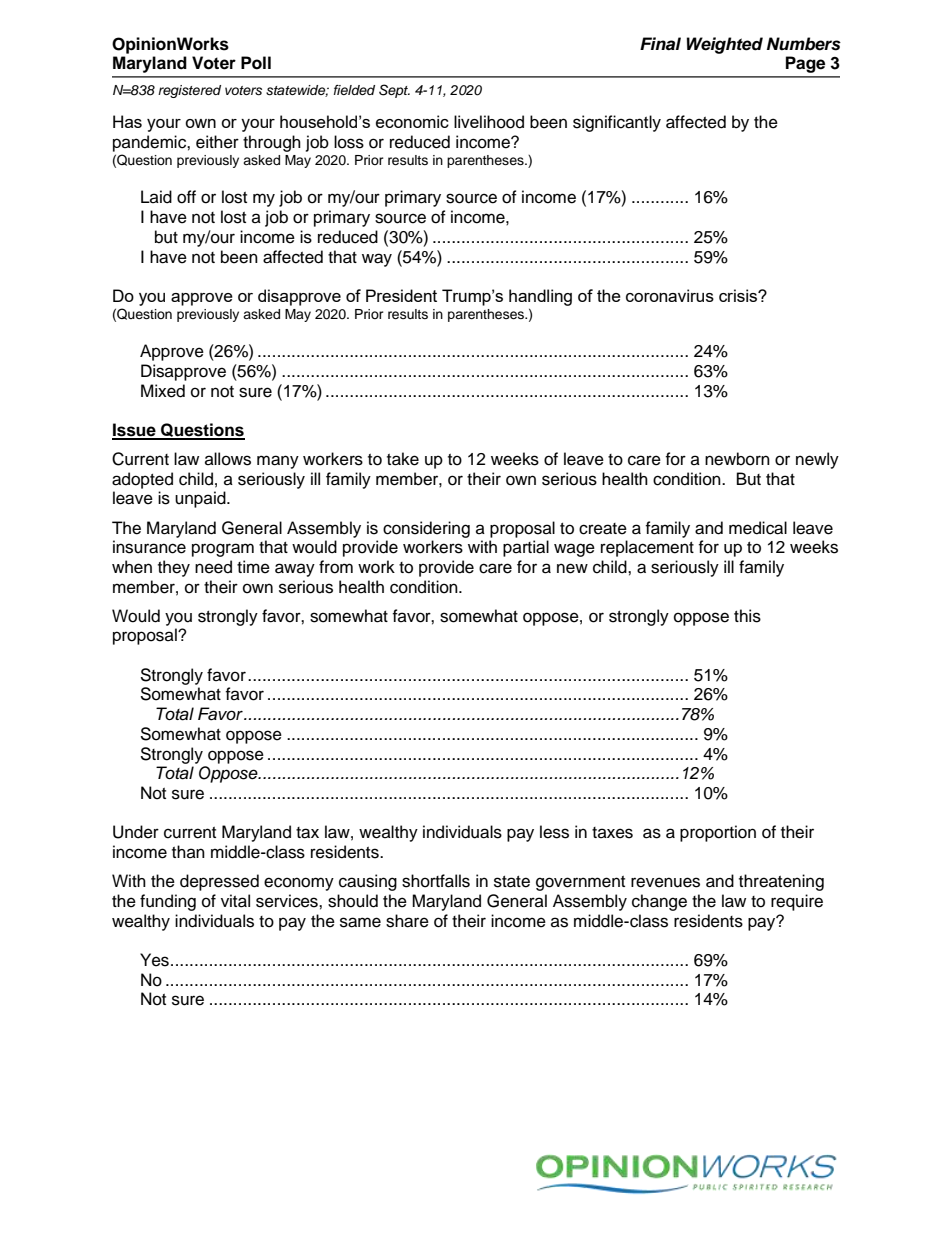  Describe the element at coordinates (489, 122) in the page. I see `livelihood` at that location.
